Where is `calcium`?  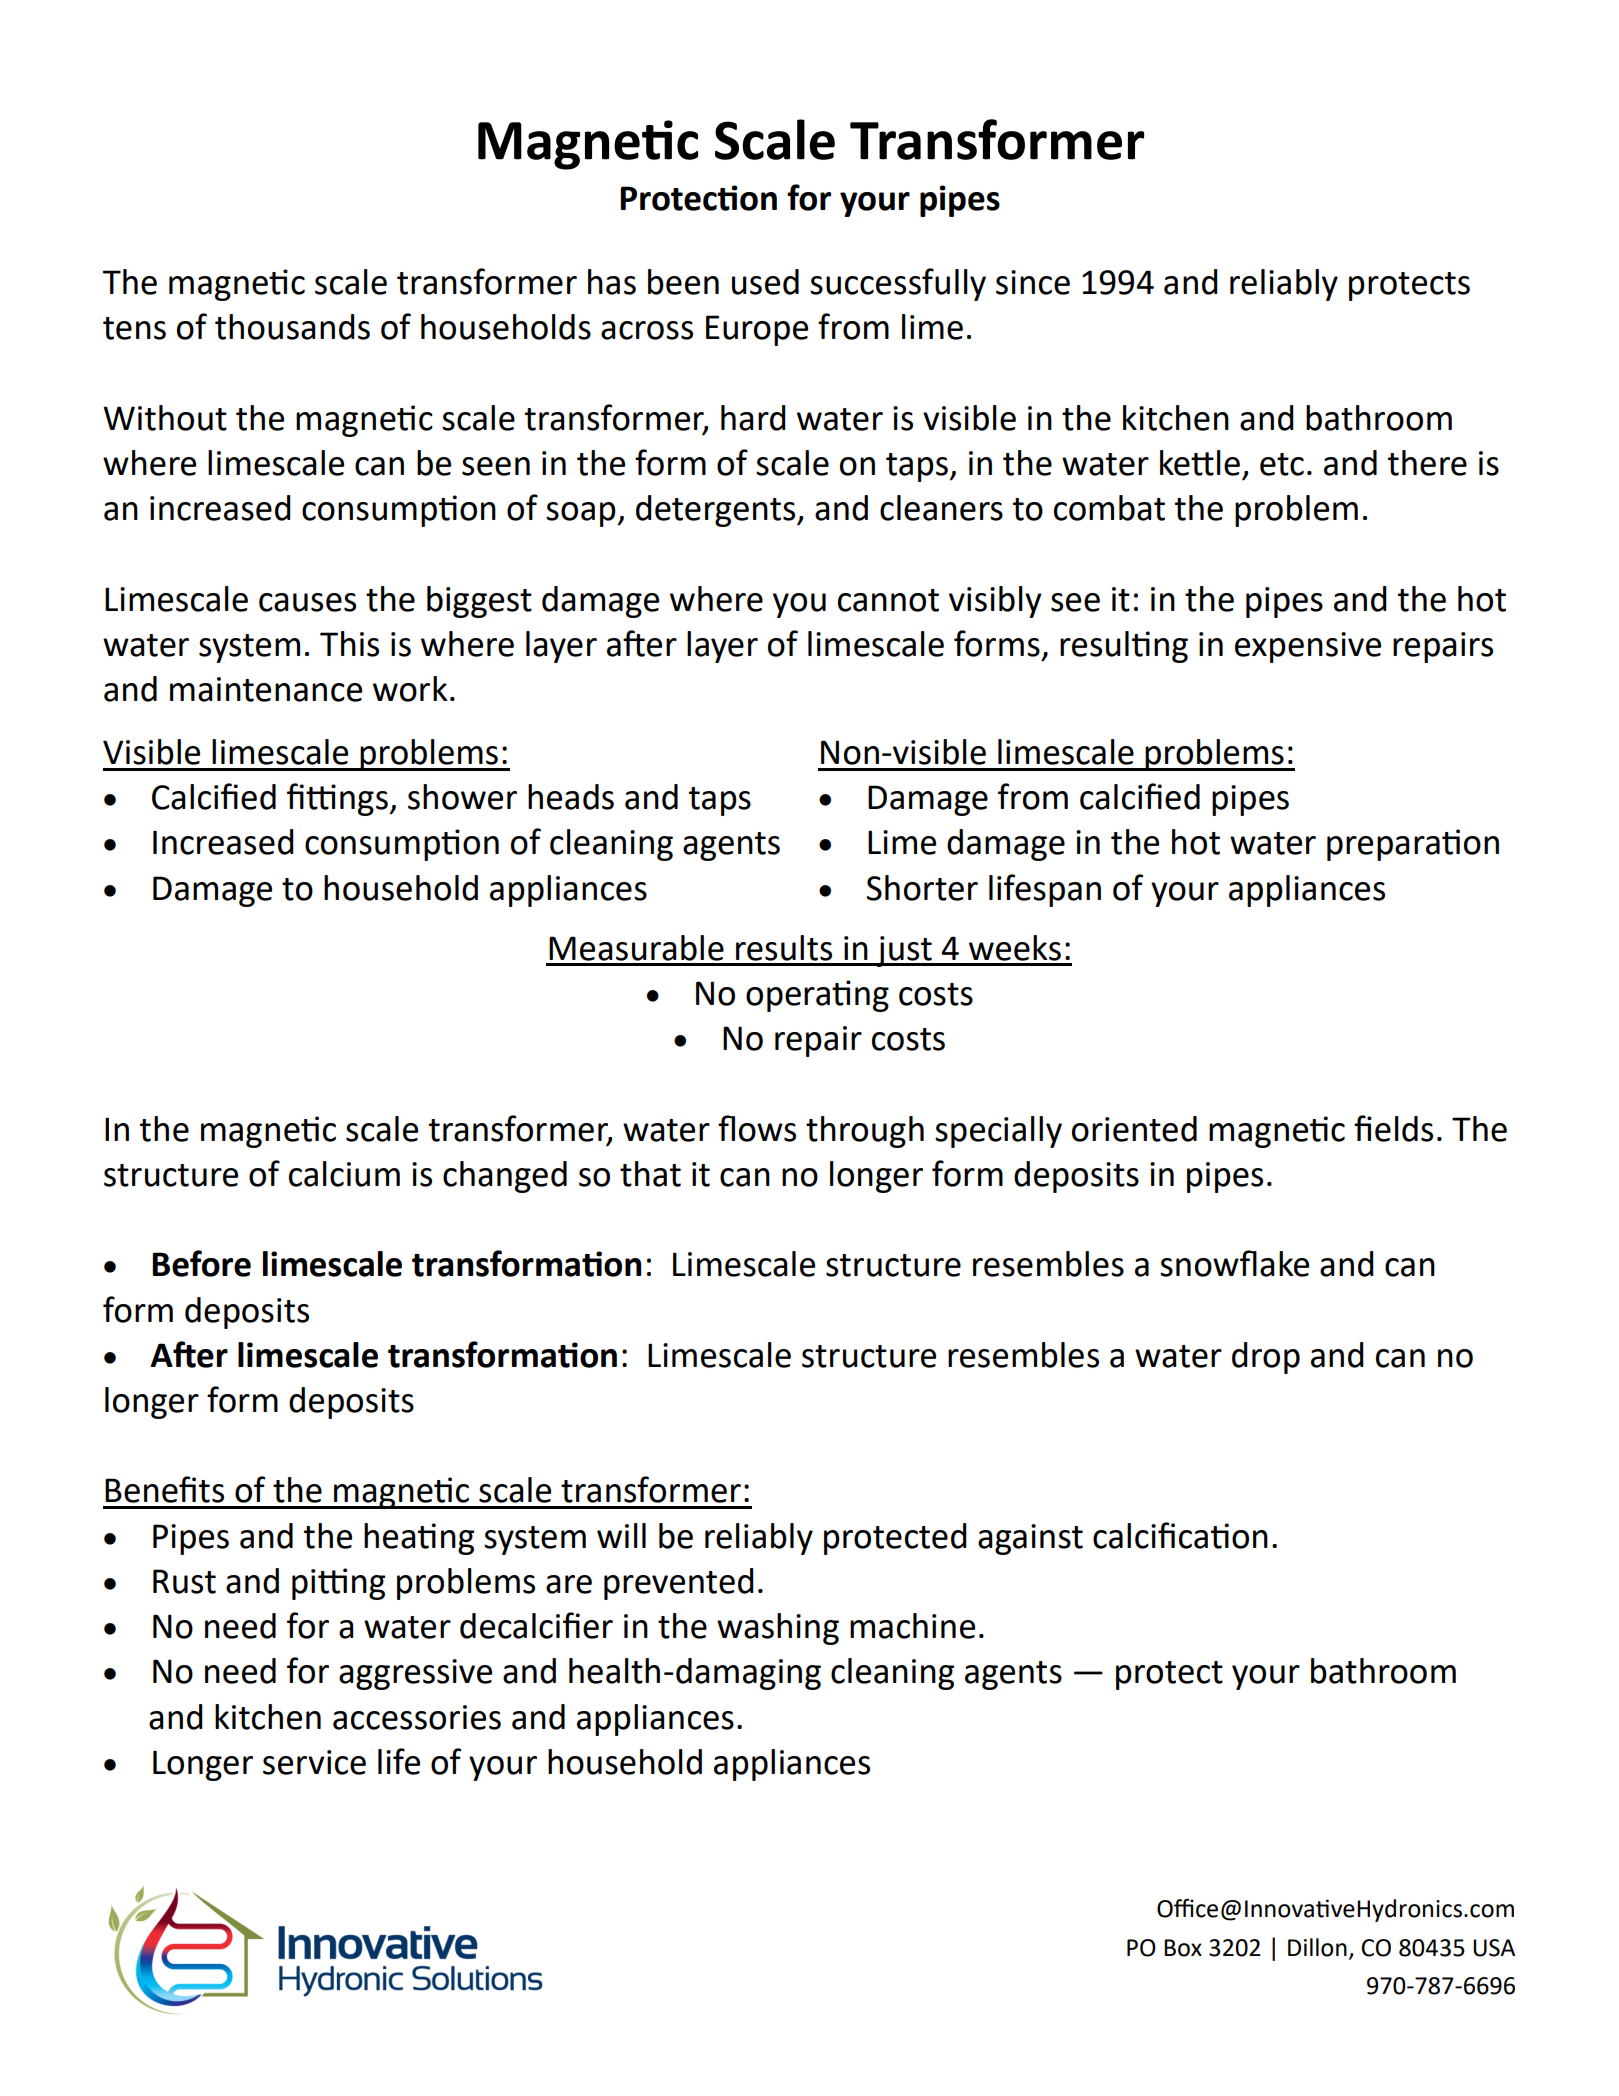
calcium is located at coordinates (344, 1174).
